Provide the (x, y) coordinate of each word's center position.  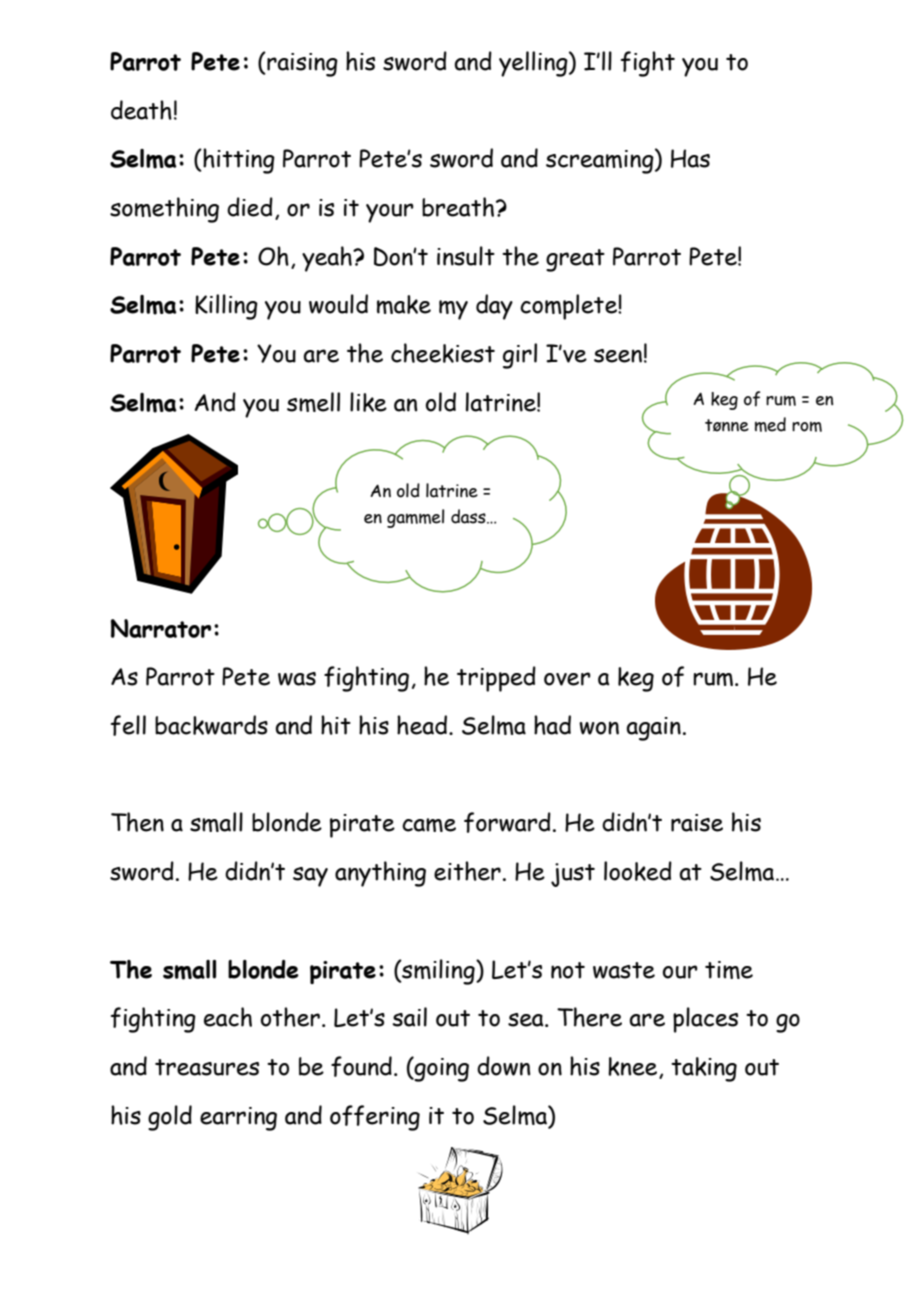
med (770, 424)
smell (313, 402)
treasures (207, 1067)
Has (690, 158)
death (141, 110)
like (368, 402)
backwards (211, 725)
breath (459, 207)
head (422, 725)
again (653, 729)
